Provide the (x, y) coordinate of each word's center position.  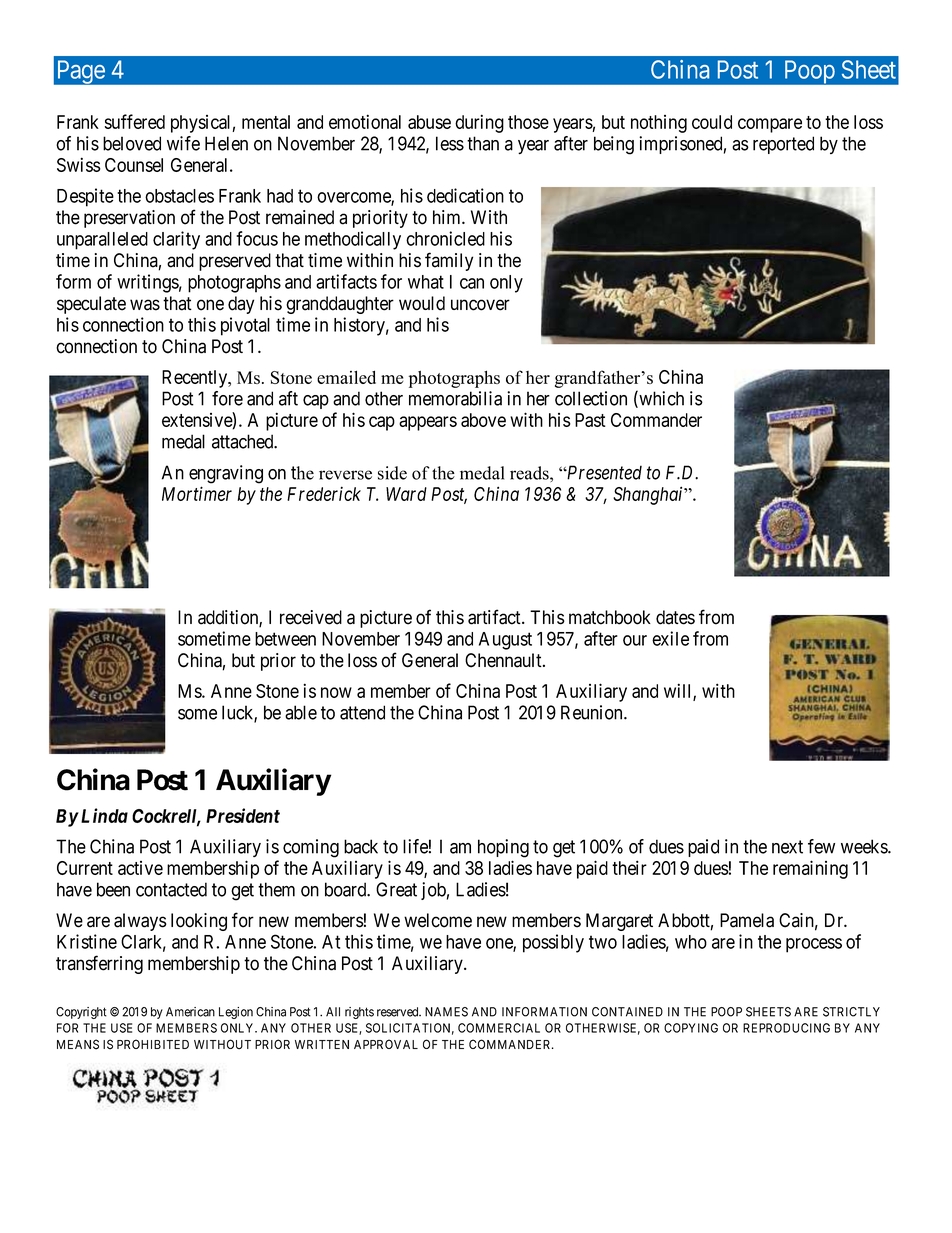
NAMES (446, 1012)
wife (183, 143)
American (190, 1012)
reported (783, 145)
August (505, 641)
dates (675, 617)
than (483, 143)
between (285, 639)
